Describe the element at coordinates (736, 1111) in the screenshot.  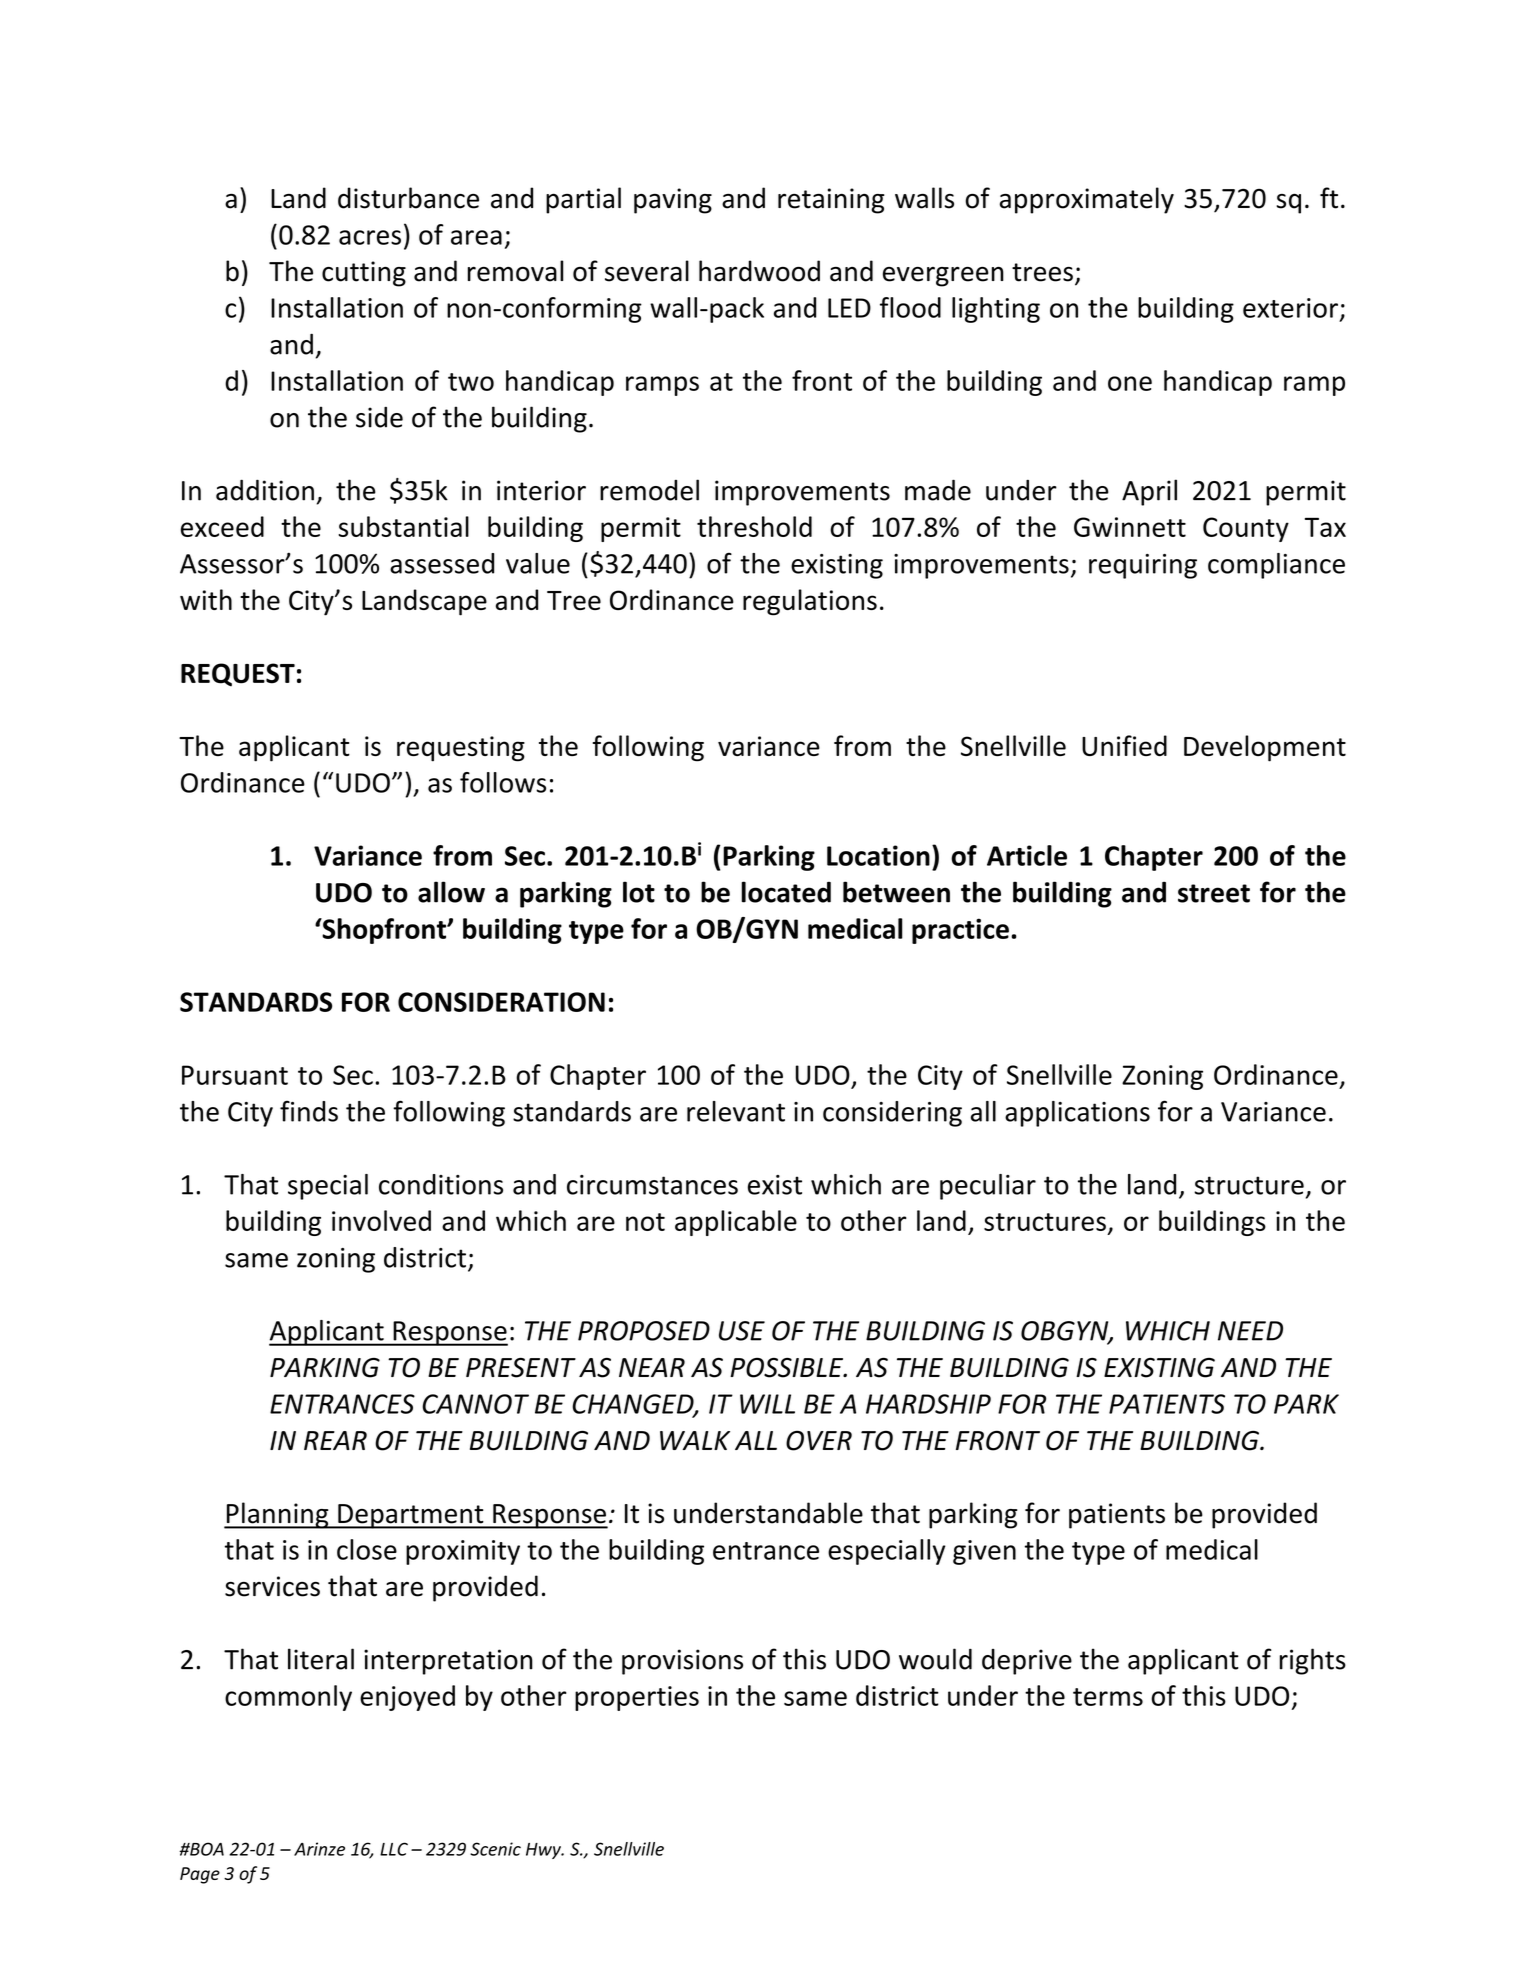
I see `relevant` at that location.
